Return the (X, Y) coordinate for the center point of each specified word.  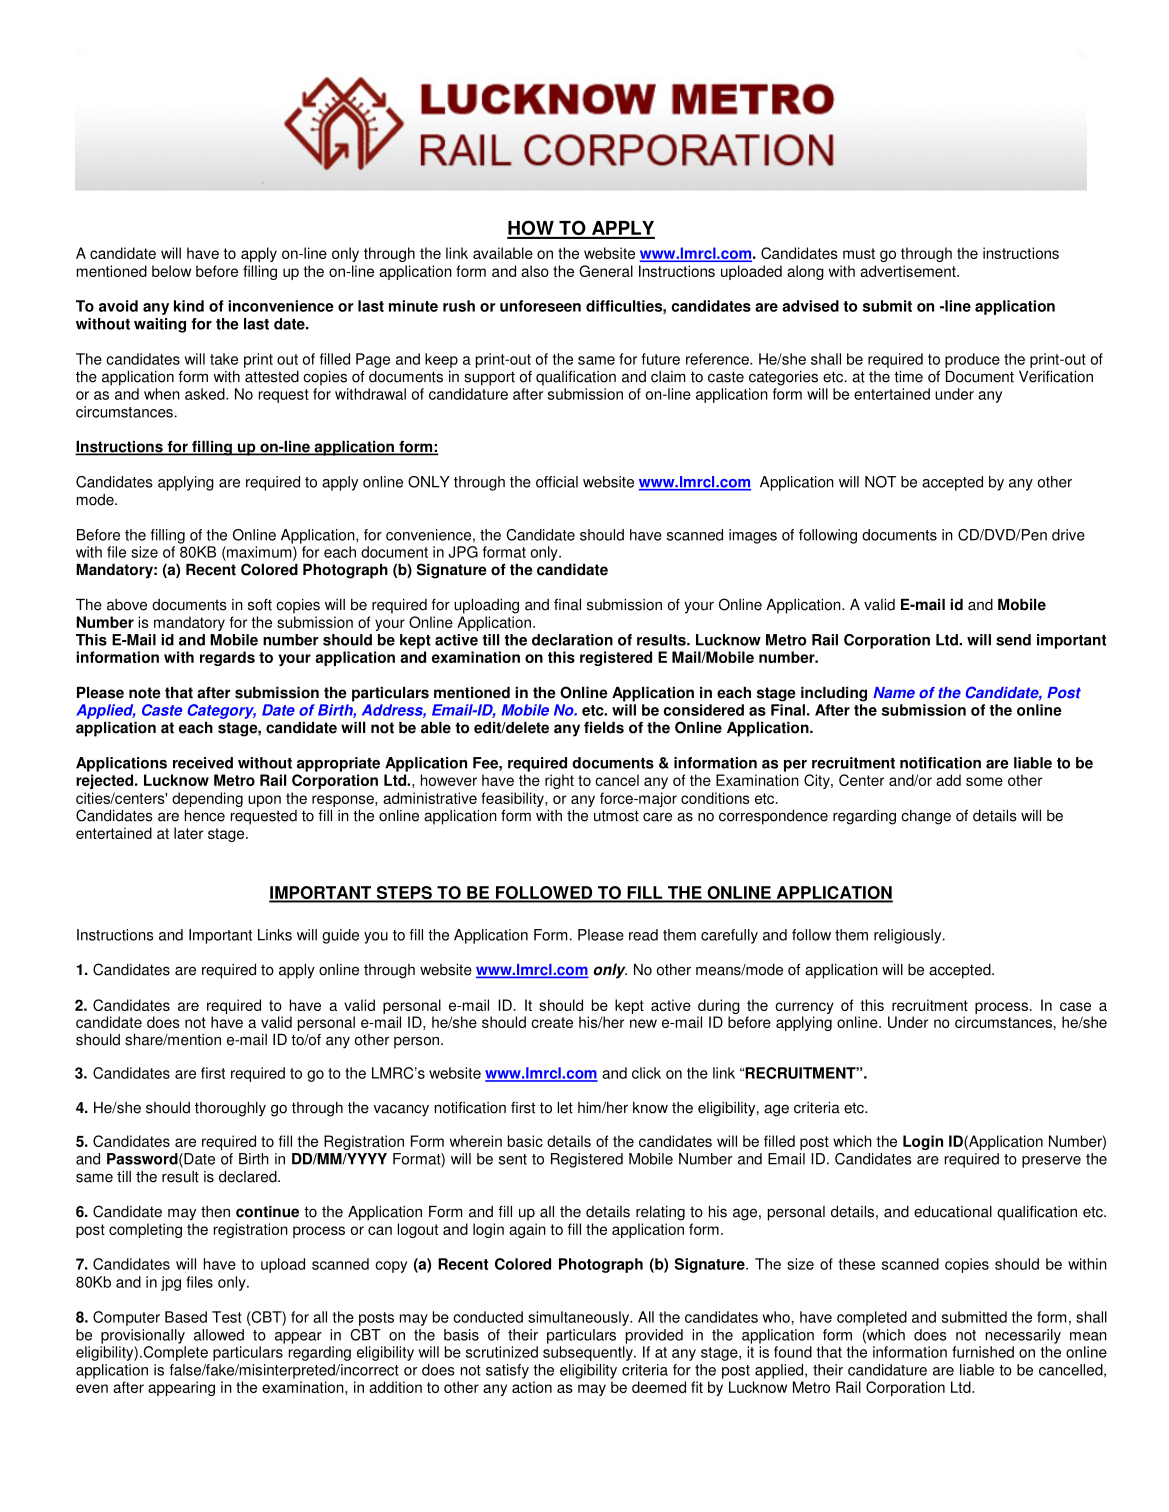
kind (189, 306)
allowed (219, 1335)
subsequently (589, 1353)
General (606, 271)
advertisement (909, 271)
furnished (983, 1352)
